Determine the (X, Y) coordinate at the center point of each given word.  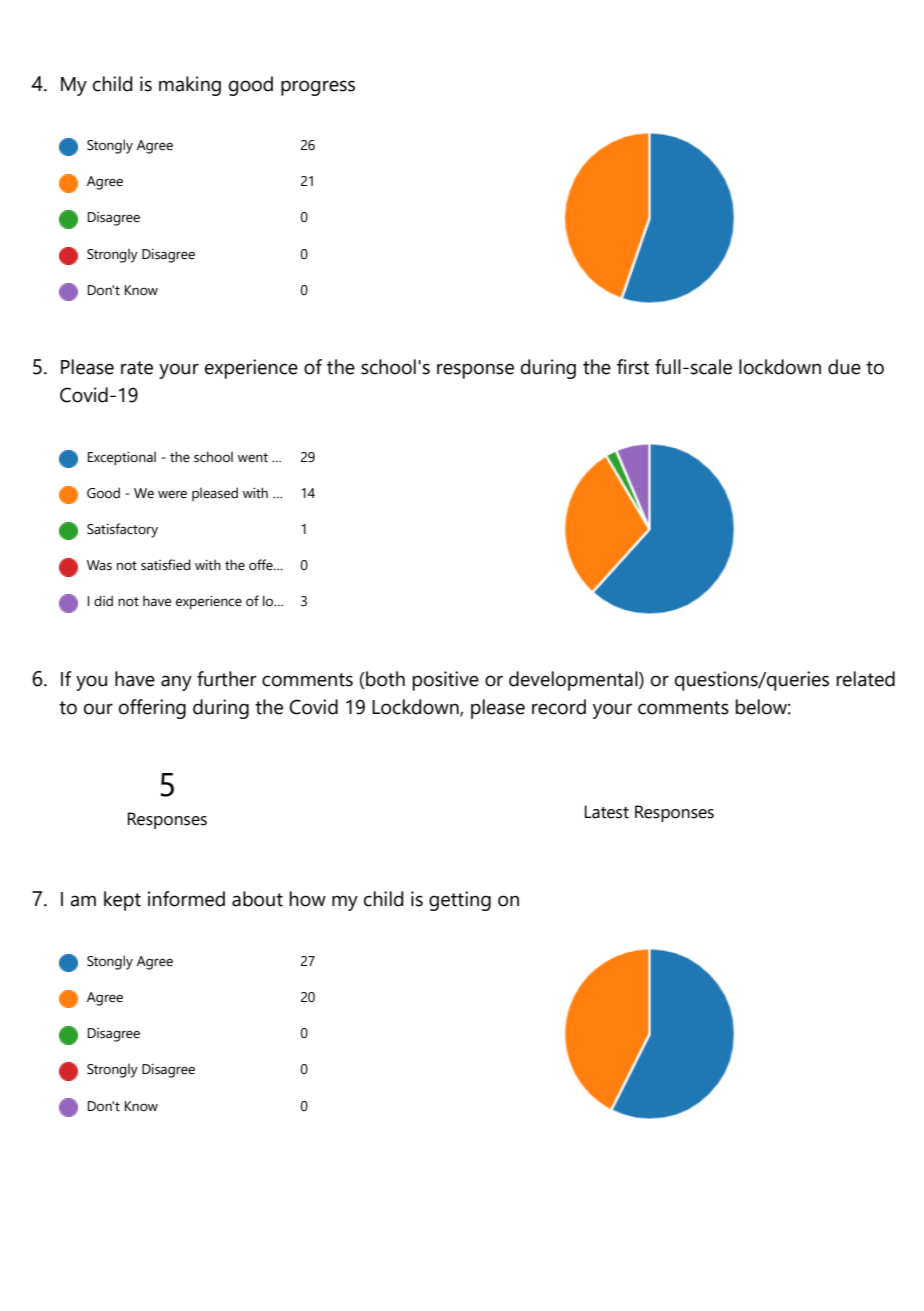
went (253, 458)
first (633, 367)
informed (186, 899)
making (190, 86)
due (844, 367)
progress (318, 88)
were (172, 495)
